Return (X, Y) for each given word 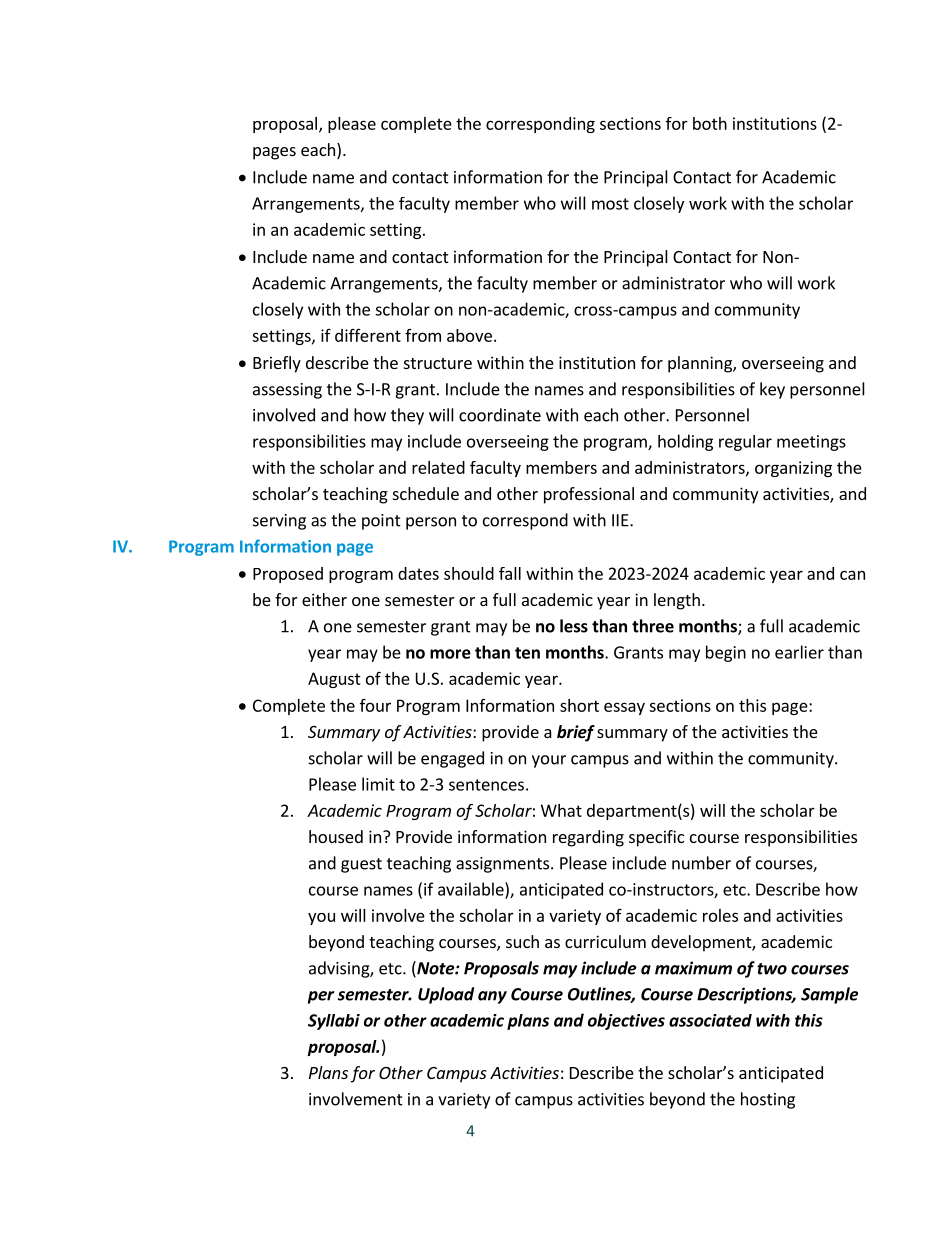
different (368, 335)
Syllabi (334, 1022)
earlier (799, 652)
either (324, 599)
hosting (768, 1100)
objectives (626, 1021)
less (574, 626)
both (710, 123)
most (610, 204)
